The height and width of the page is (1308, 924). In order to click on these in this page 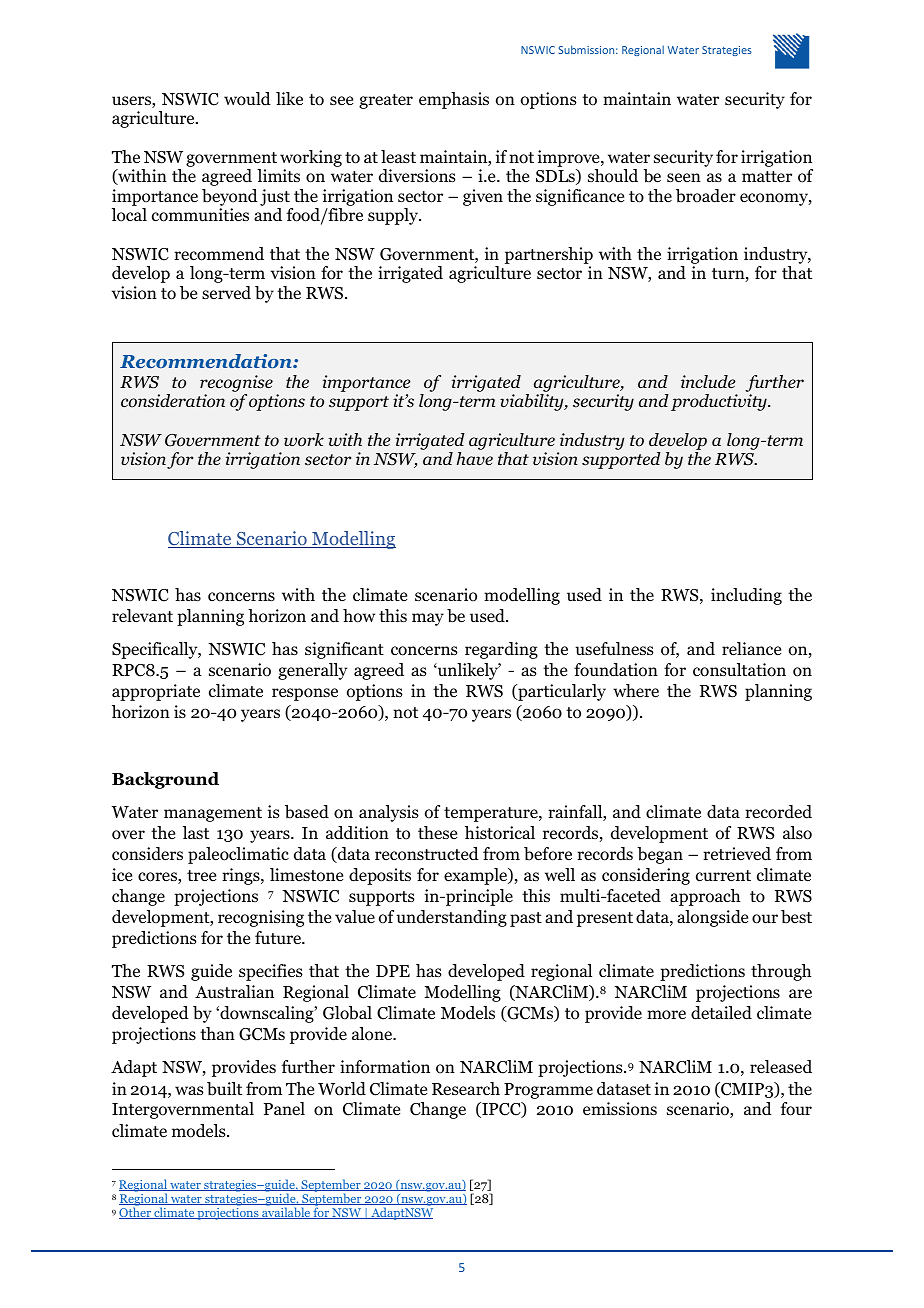, I will do `click(437, 833)`.
